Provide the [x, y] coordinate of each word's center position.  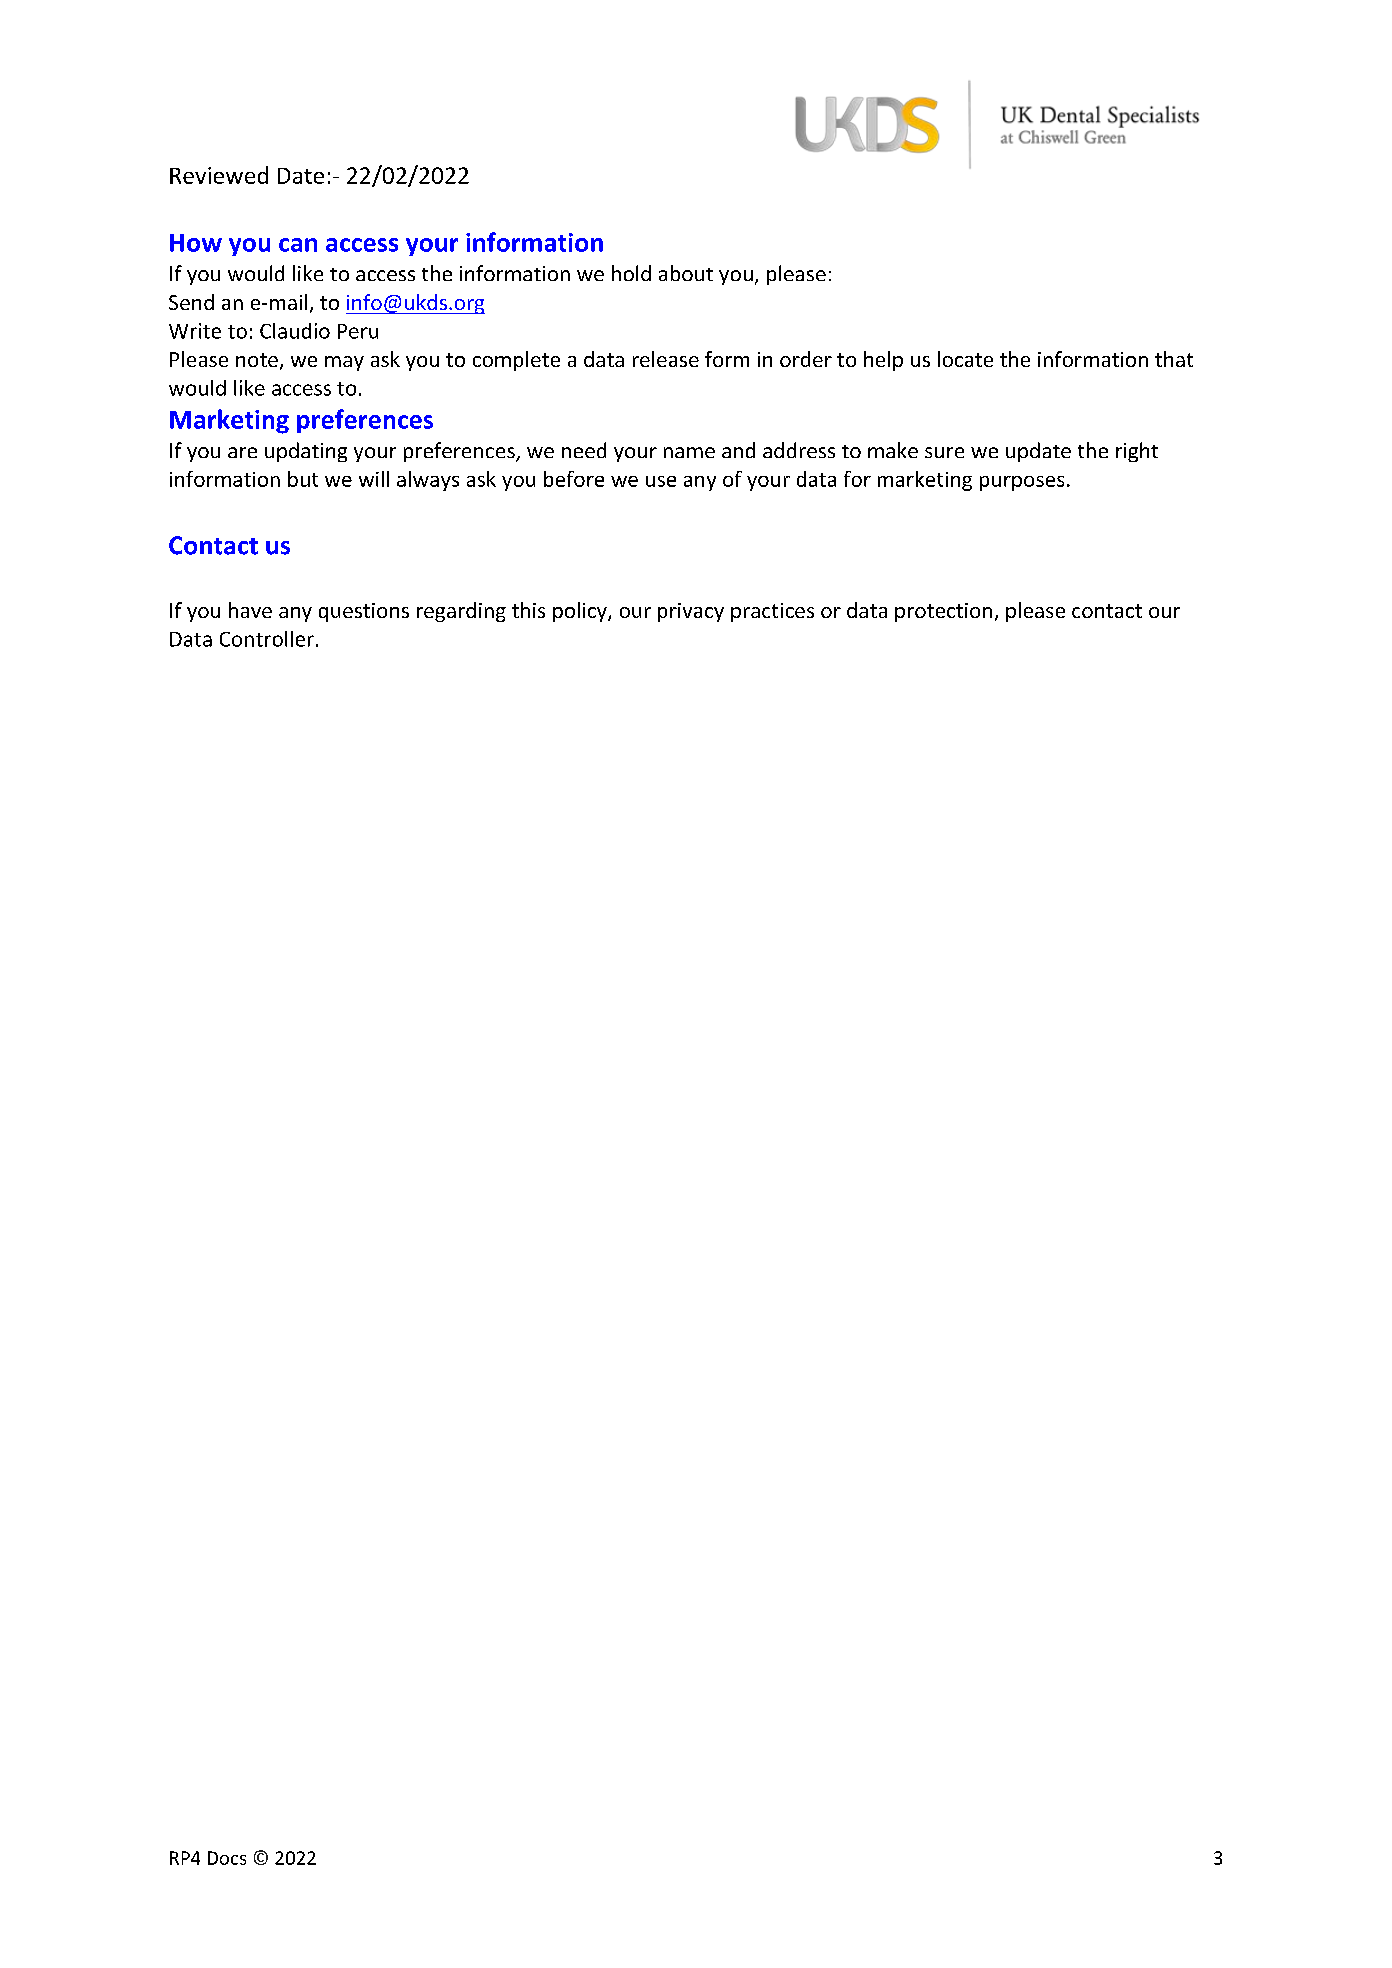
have [250, 610]
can [298, 245]
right [1137, 452]
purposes [1022, 483]
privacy [691, 612]
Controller [267, 639]
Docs [227, 1858]
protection [943, 612]
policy [581, 612]
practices [772, 612]
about [686, 273]
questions [364, 612]
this [528, 610]
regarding [461, 612]
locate [965, 359]
